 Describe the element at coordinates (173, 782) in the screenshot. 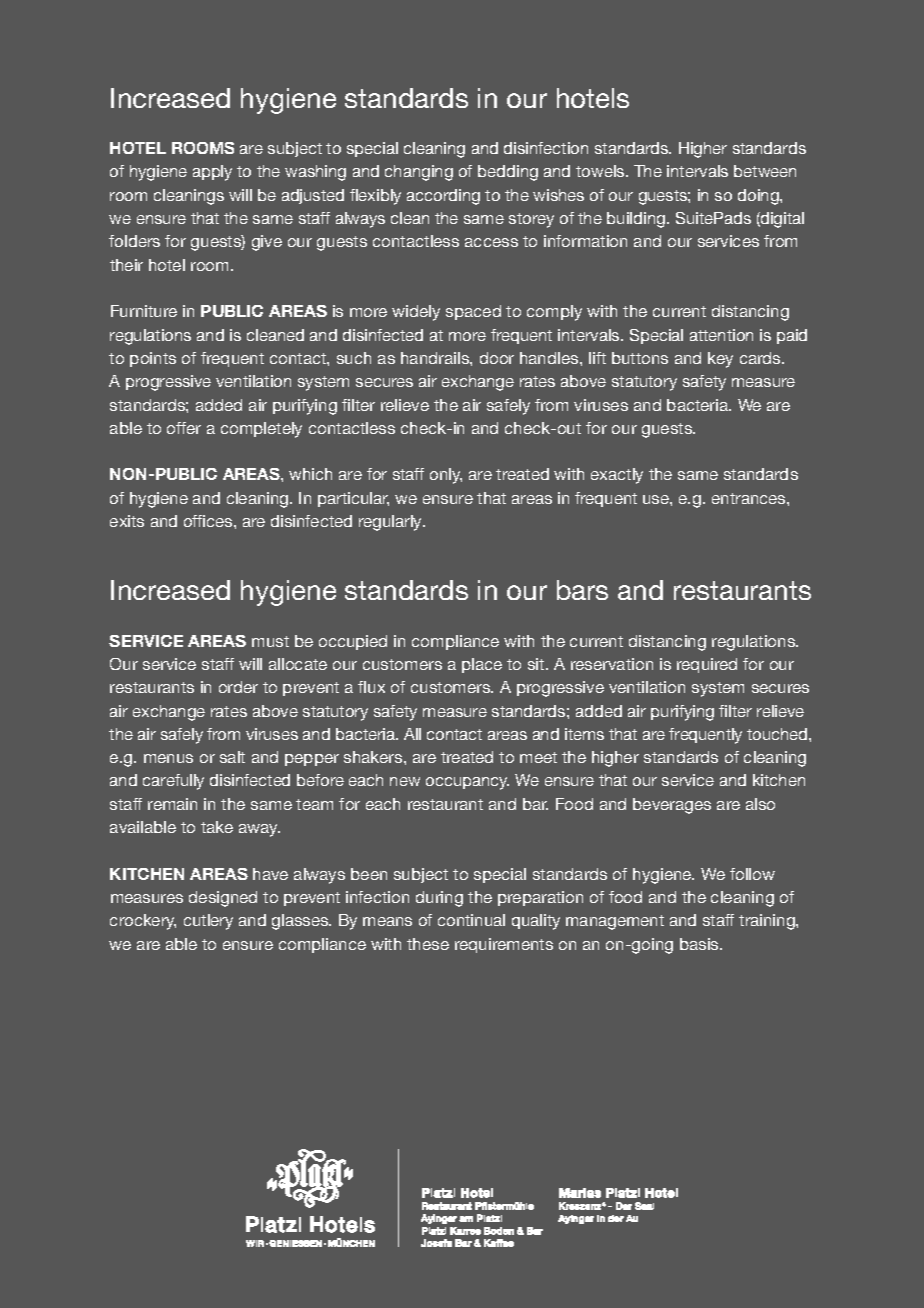

I see `carefully` at that location.
